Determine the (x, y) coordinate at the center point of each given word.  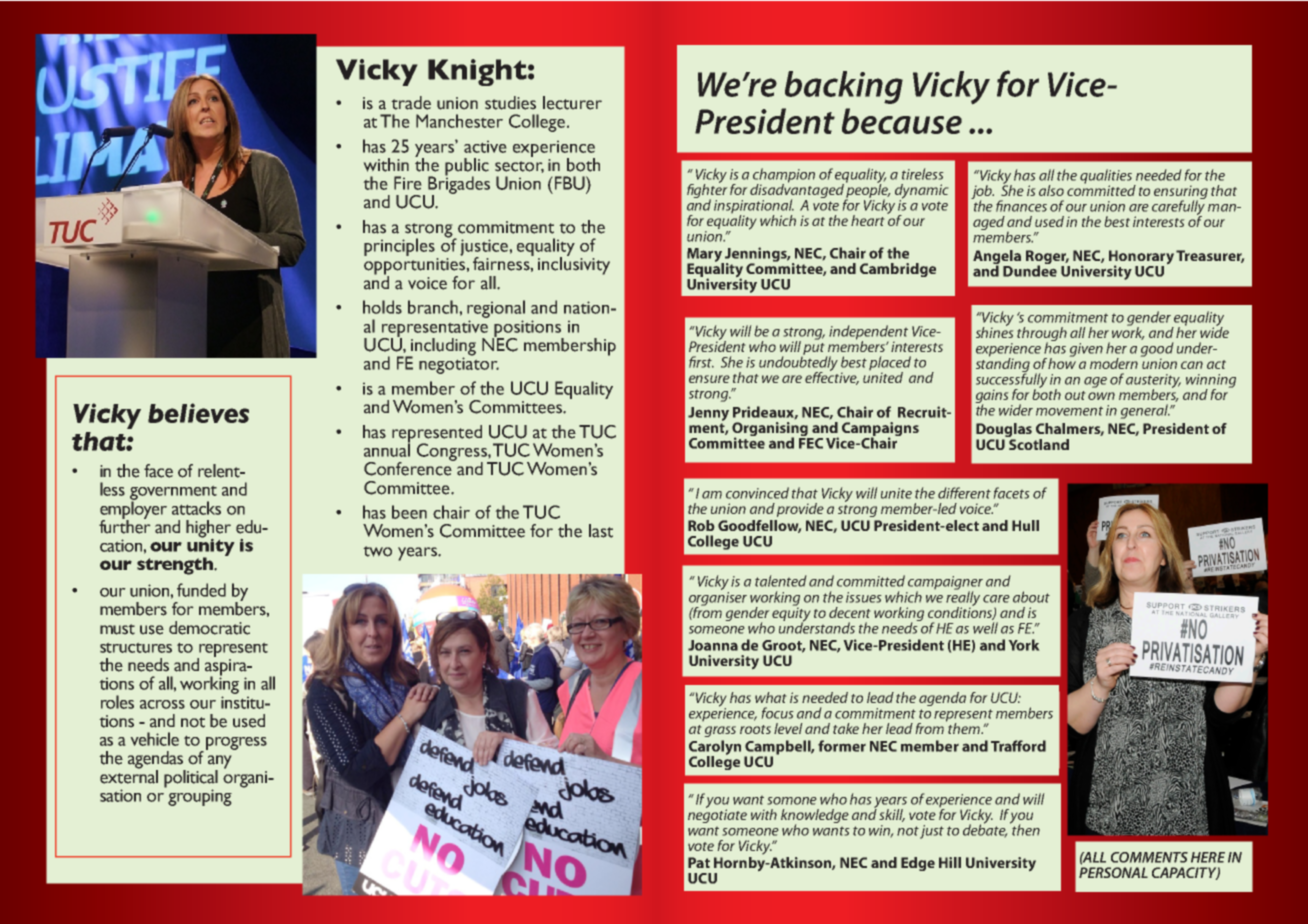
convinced (757, 493)
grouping (200, 797)
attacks (196, 508)
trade (411, 103)
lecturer (572, 103)
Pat (699, 862)
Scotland (1038, 443)
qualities (1107, 177)
